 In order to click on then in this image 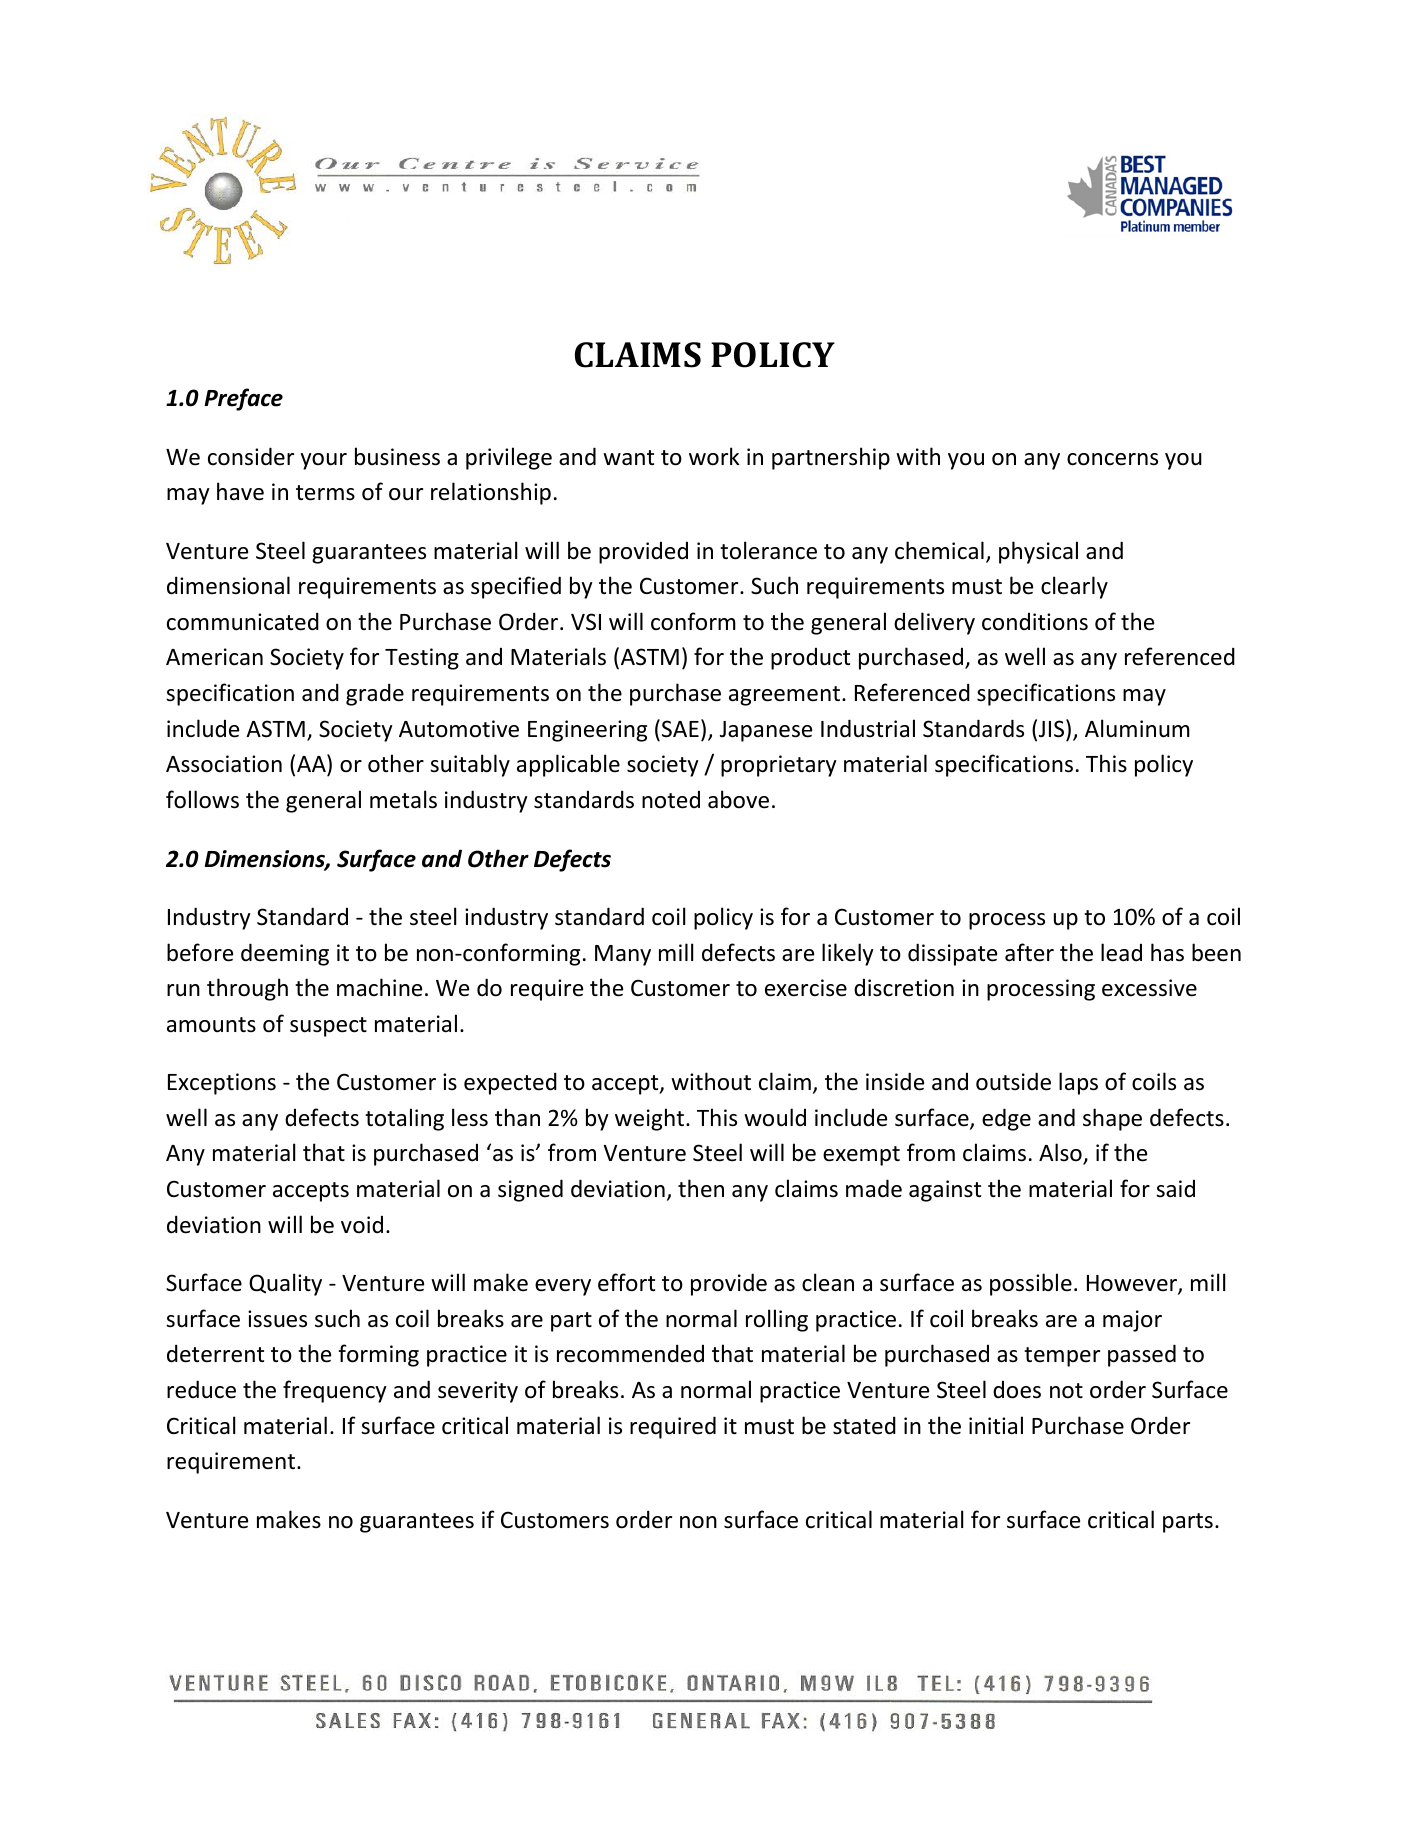, I will do `click(701, 1188)`.
